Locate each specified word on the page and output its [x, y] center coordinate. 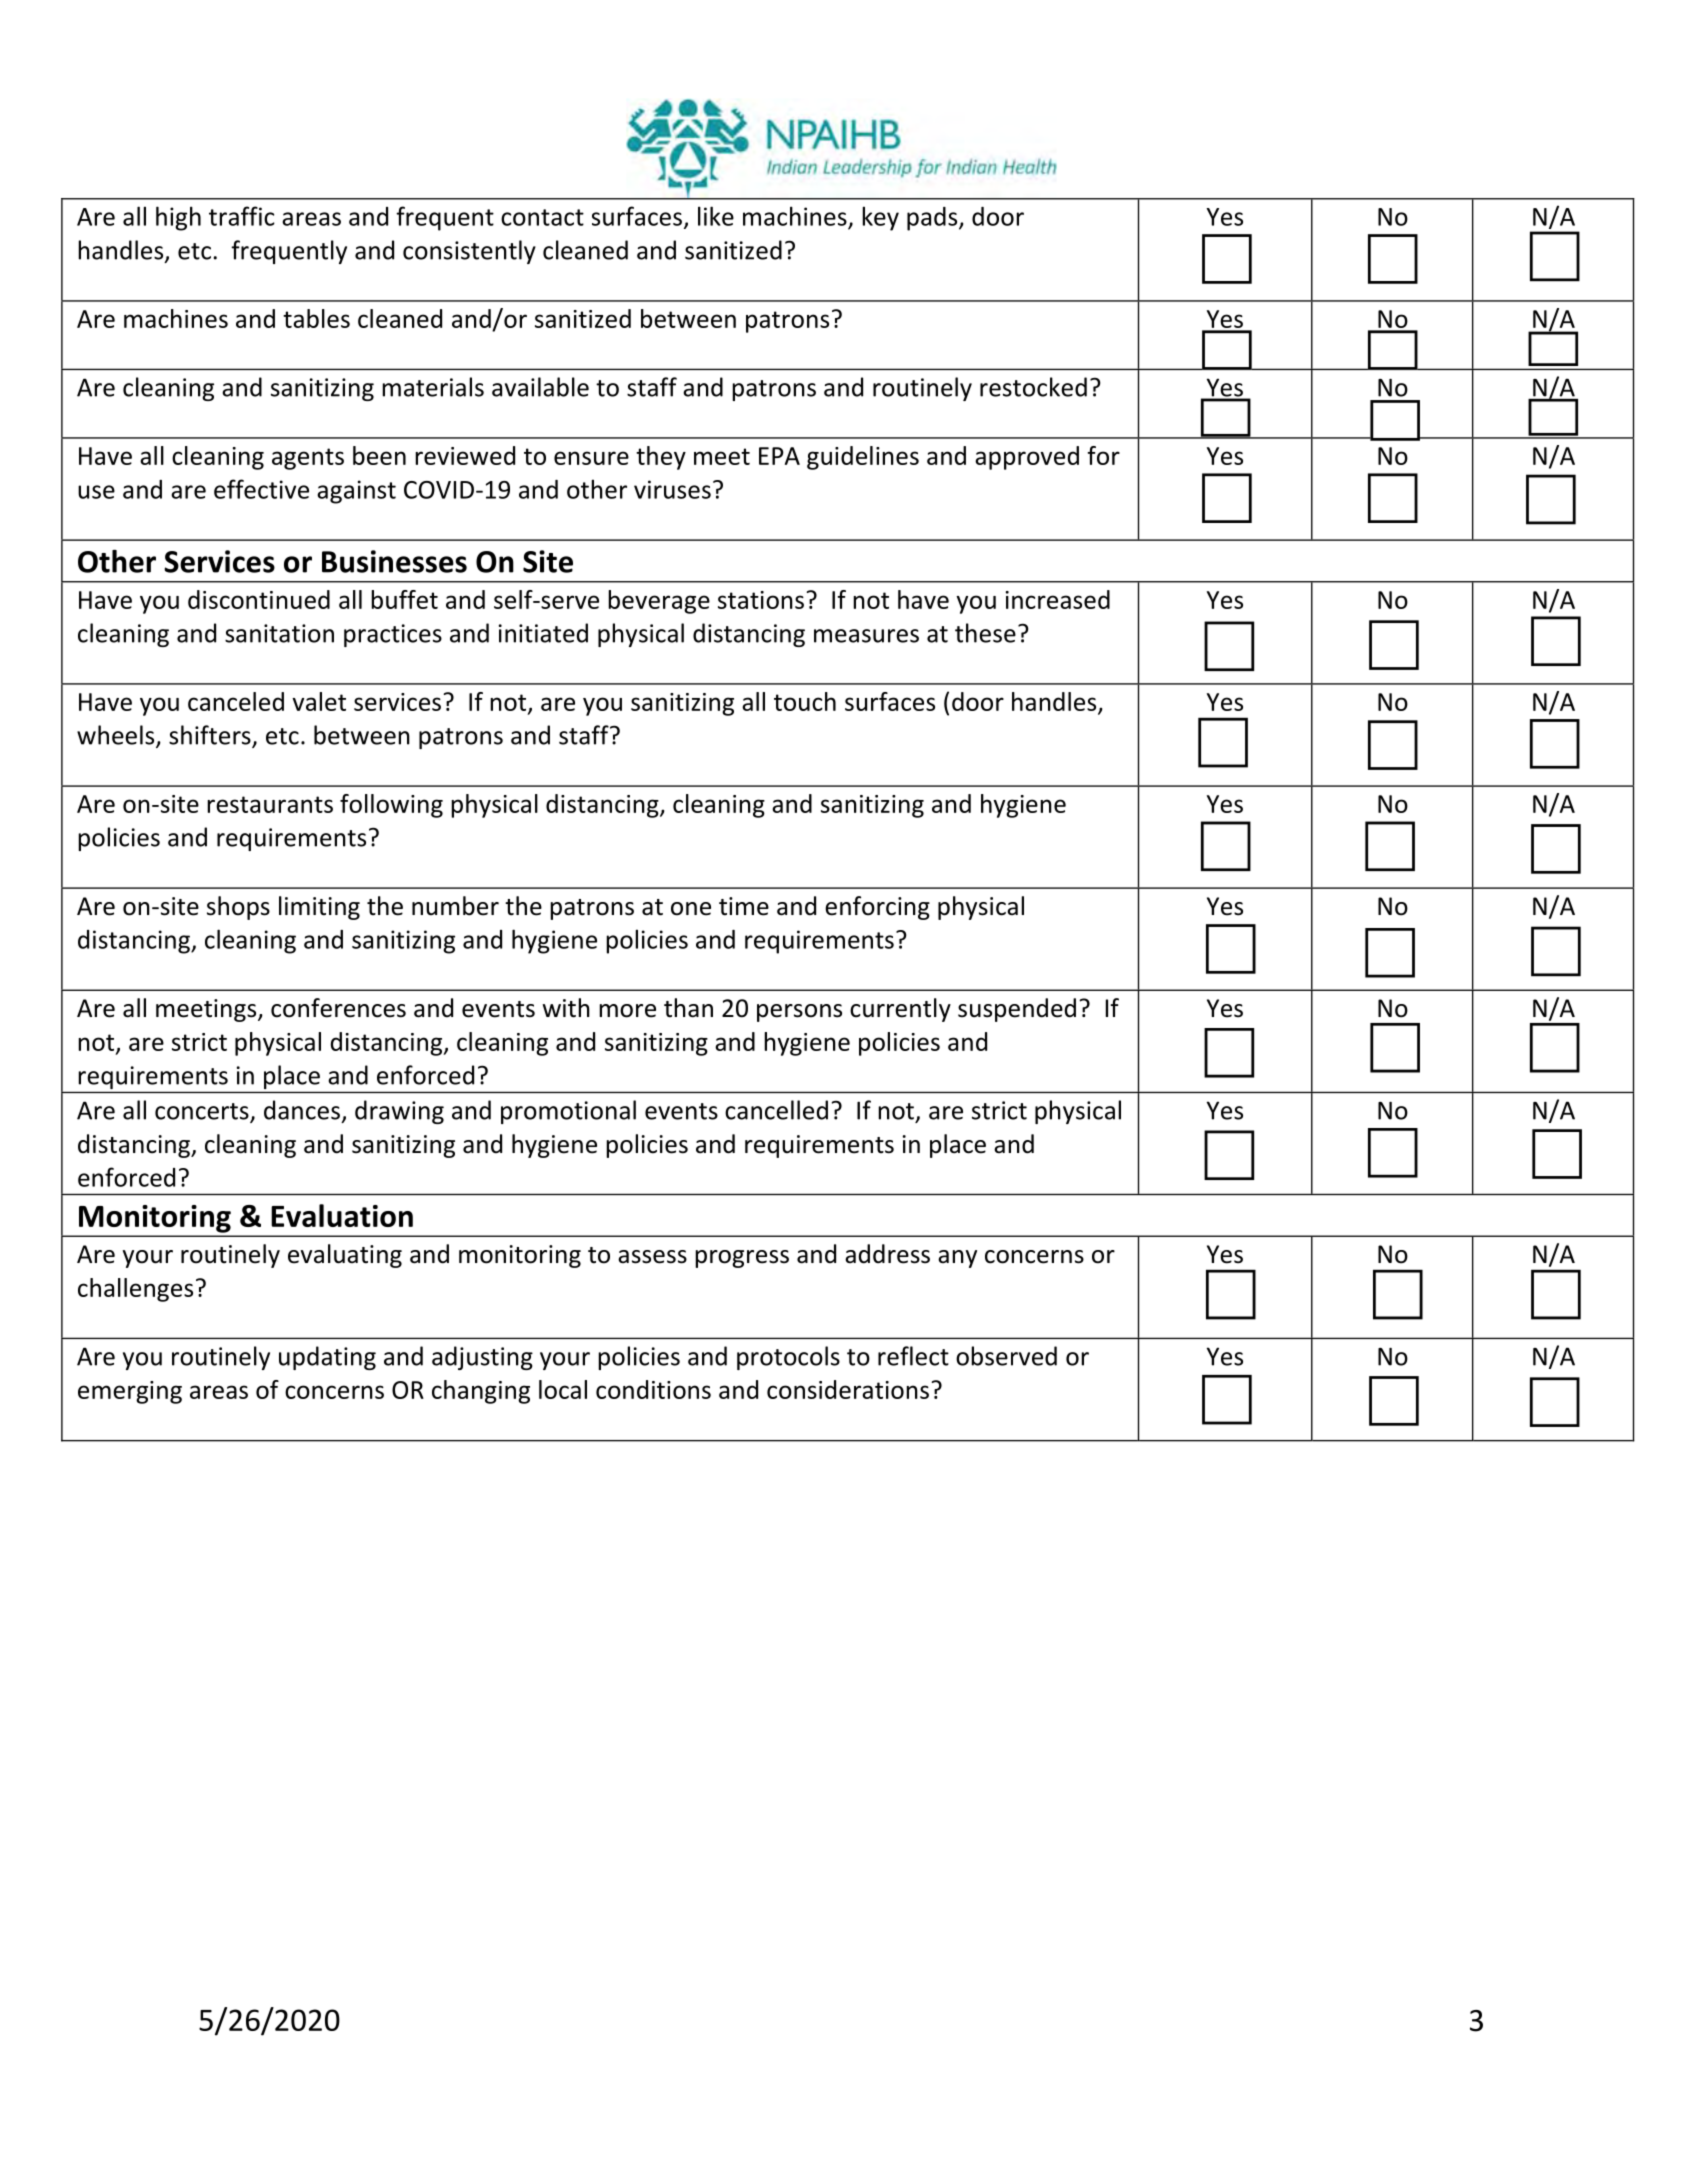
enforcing [877, 908]
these [985, 633]
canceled [236, 701]
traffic [242, 216]
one [691, 909]
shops [238, 908]
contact [542, 217]
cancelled [776, 1110]
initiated [543, 633]
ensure [591, 458]
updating [327, 1358]
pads [933, 219]
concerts [203, 1112]
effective [261, 489]
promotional [568, 1112]
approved [1027, 458]
